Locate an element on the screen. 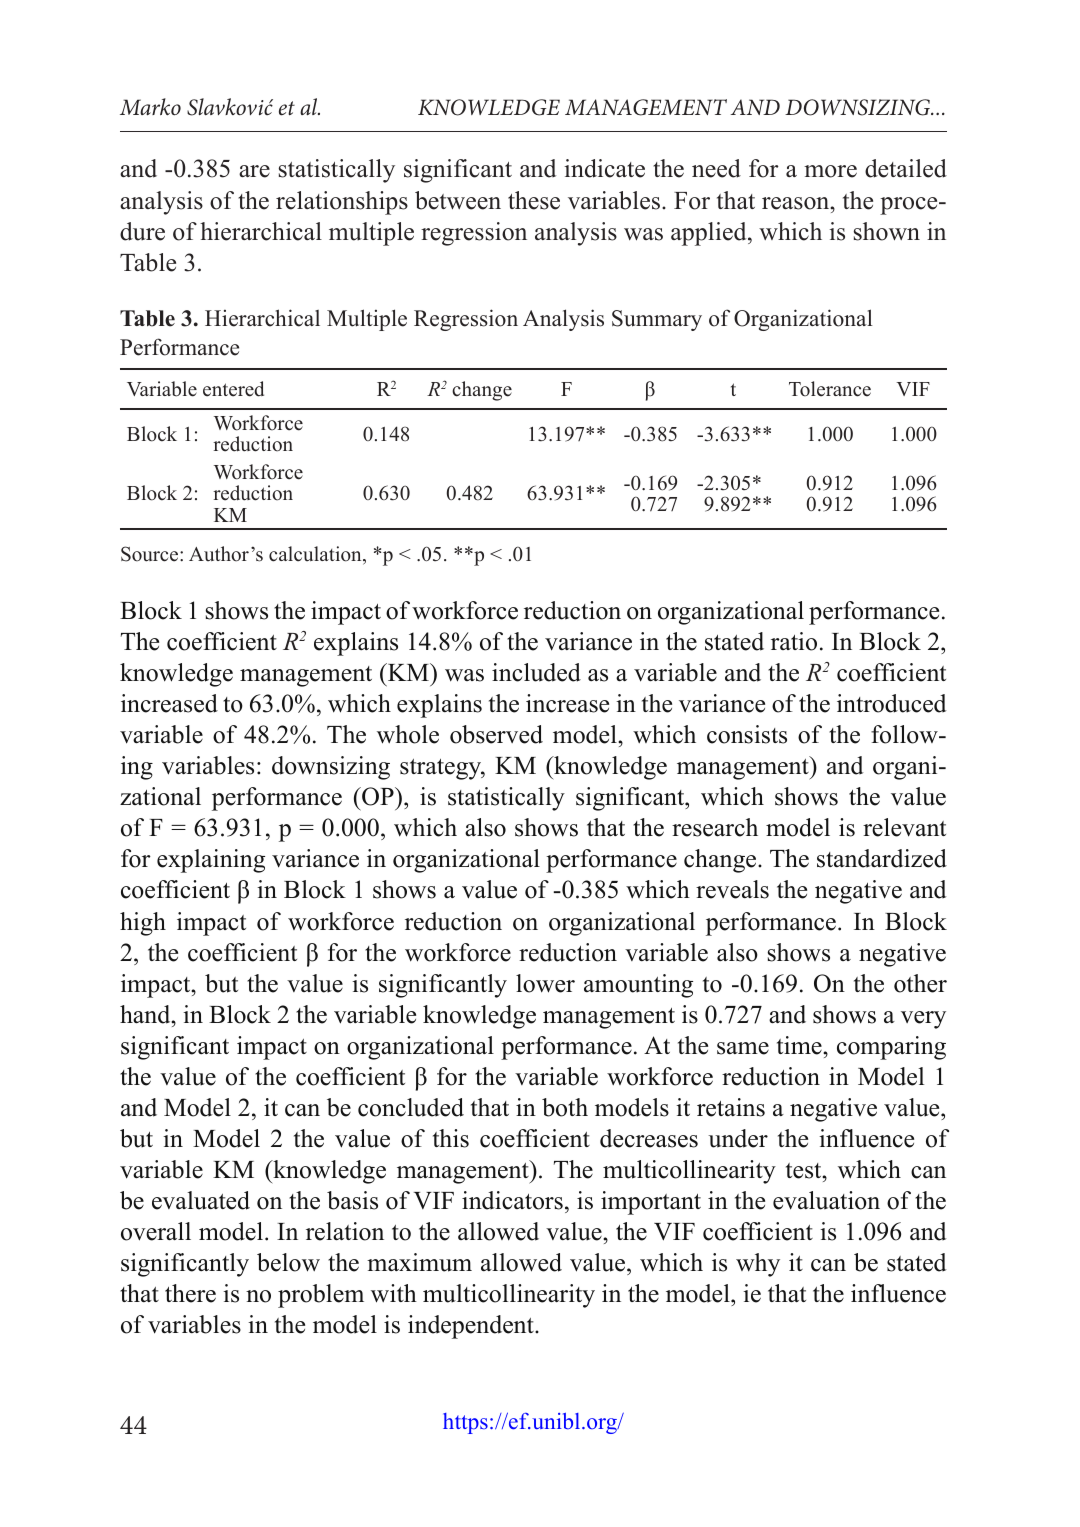 The image size is (1080, 1527). high is located at coordinates (143, 924).
